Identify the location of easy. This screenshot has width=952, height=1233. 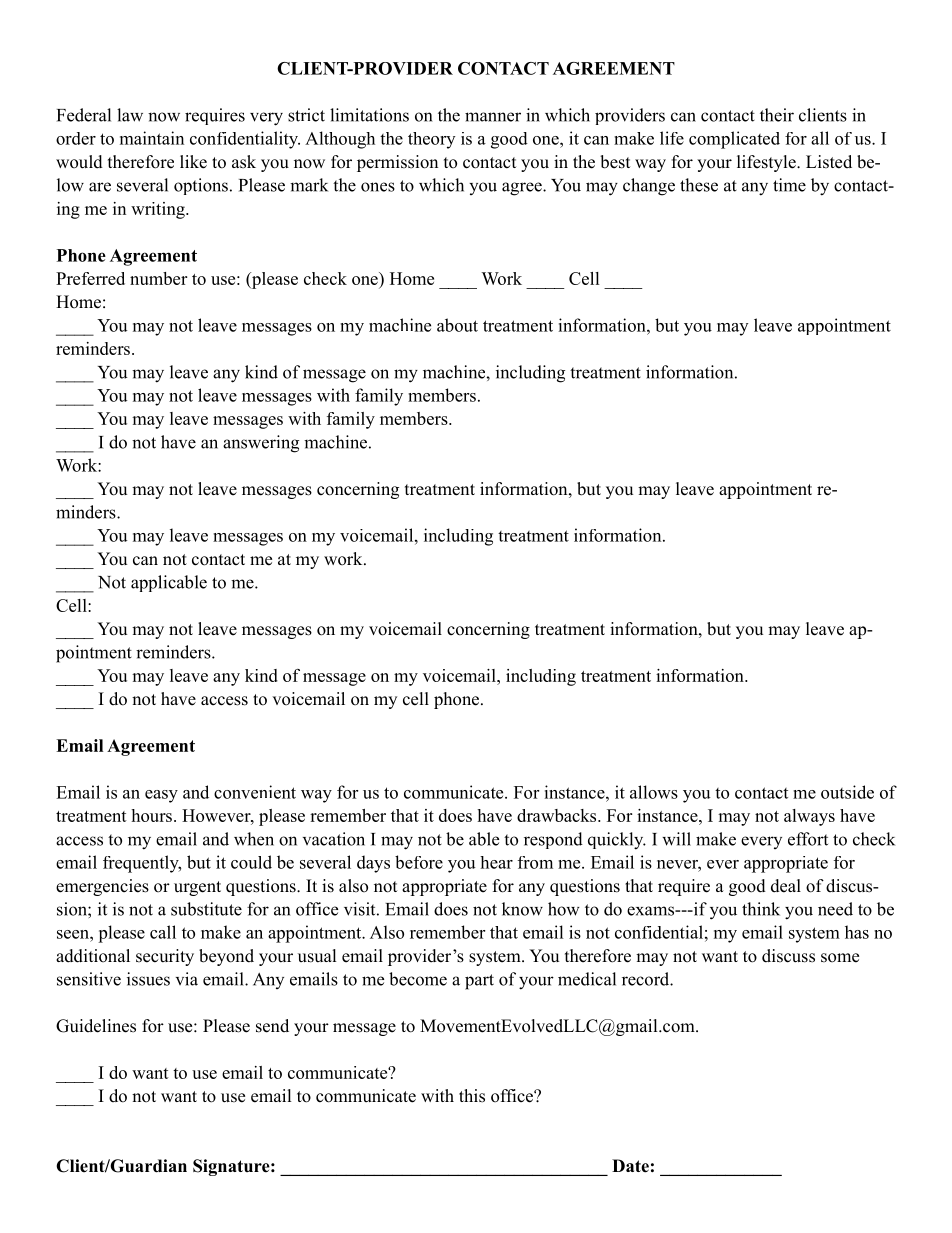
(161, 796).
